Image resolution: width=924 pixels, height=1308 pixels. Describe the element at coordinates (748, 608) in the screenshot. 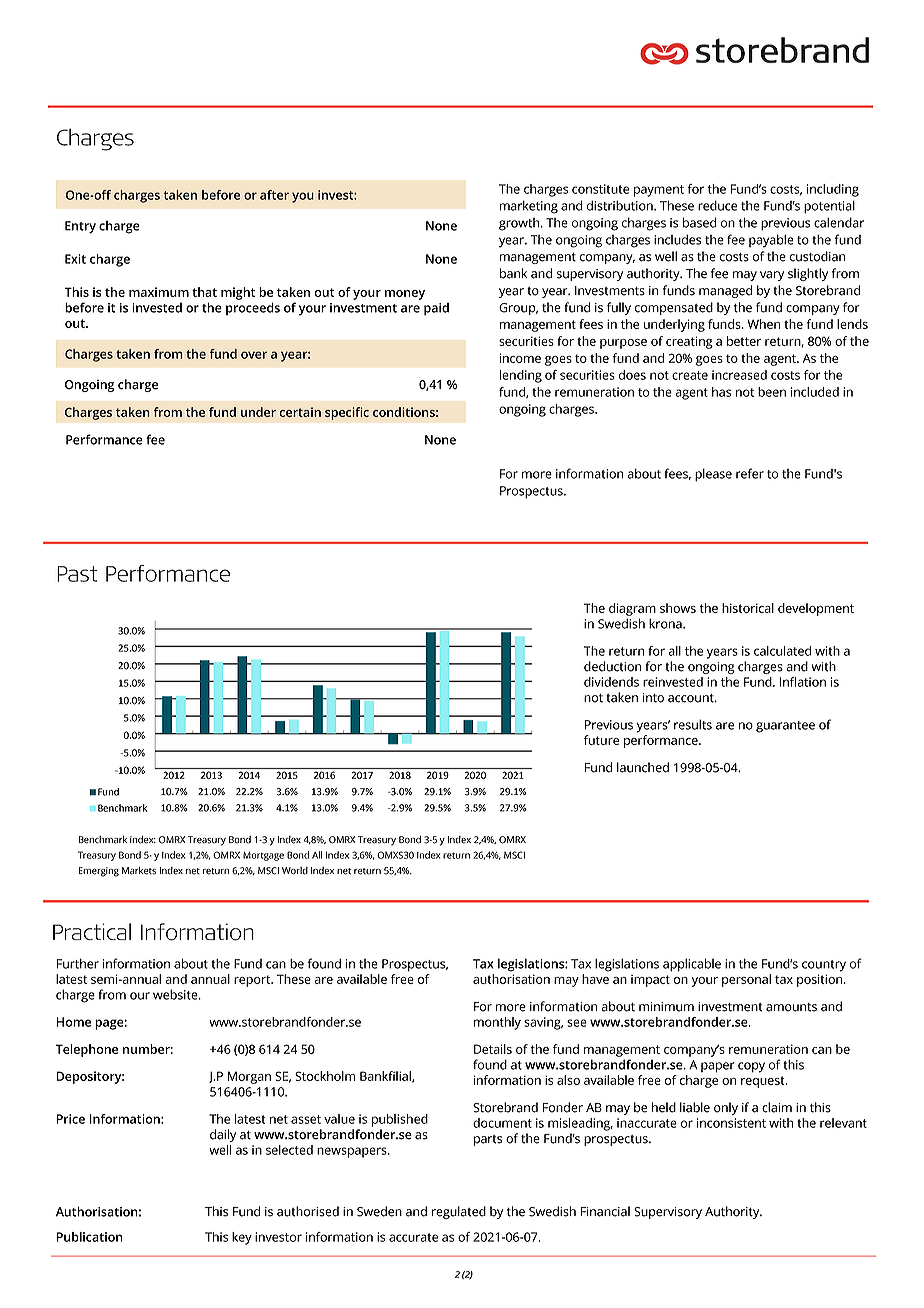

I see `historical` at that location.
